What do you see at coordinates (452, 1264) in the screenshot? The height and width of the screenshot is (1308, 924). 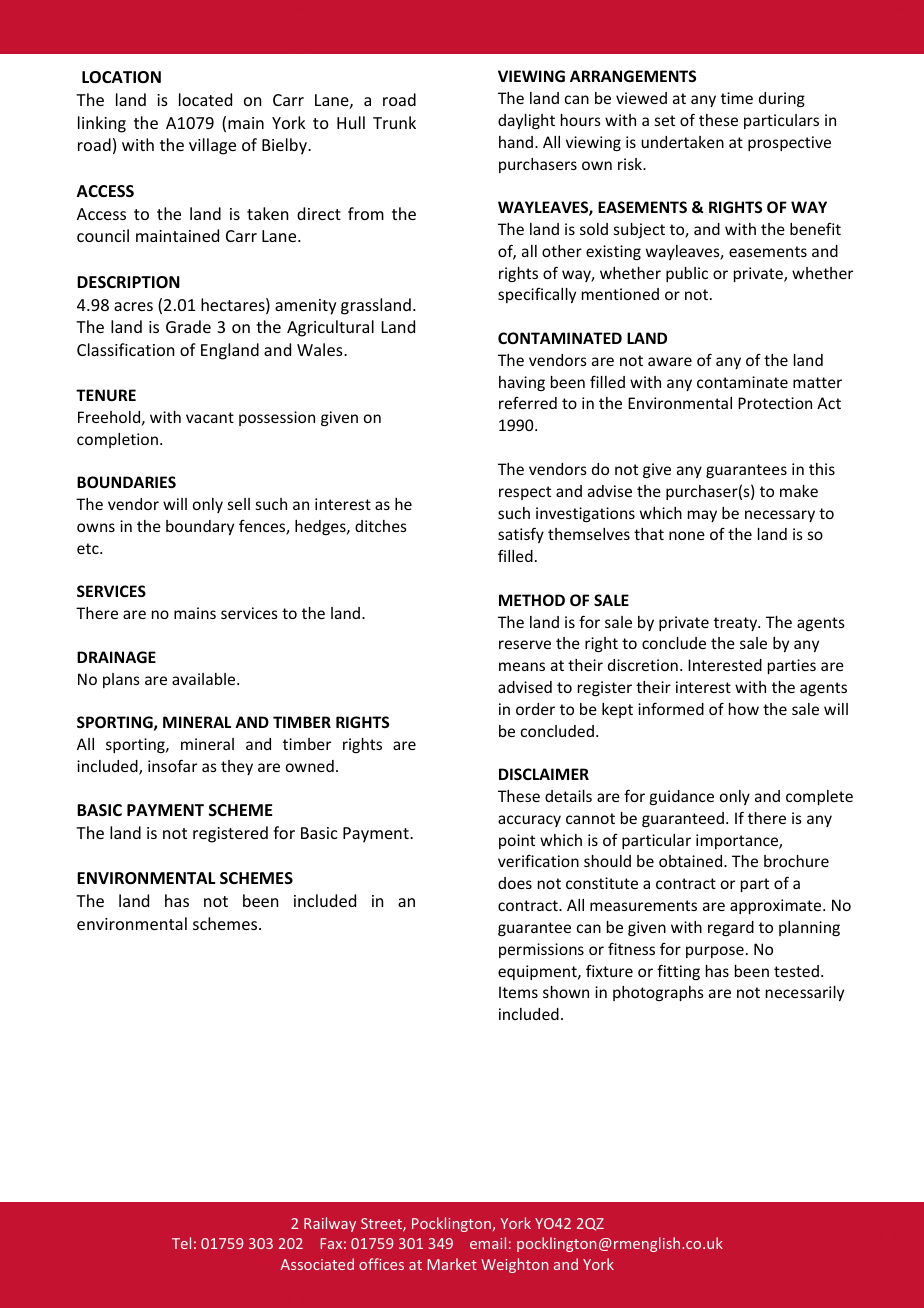 I see `Market` at bounding box center [452, 1264].
